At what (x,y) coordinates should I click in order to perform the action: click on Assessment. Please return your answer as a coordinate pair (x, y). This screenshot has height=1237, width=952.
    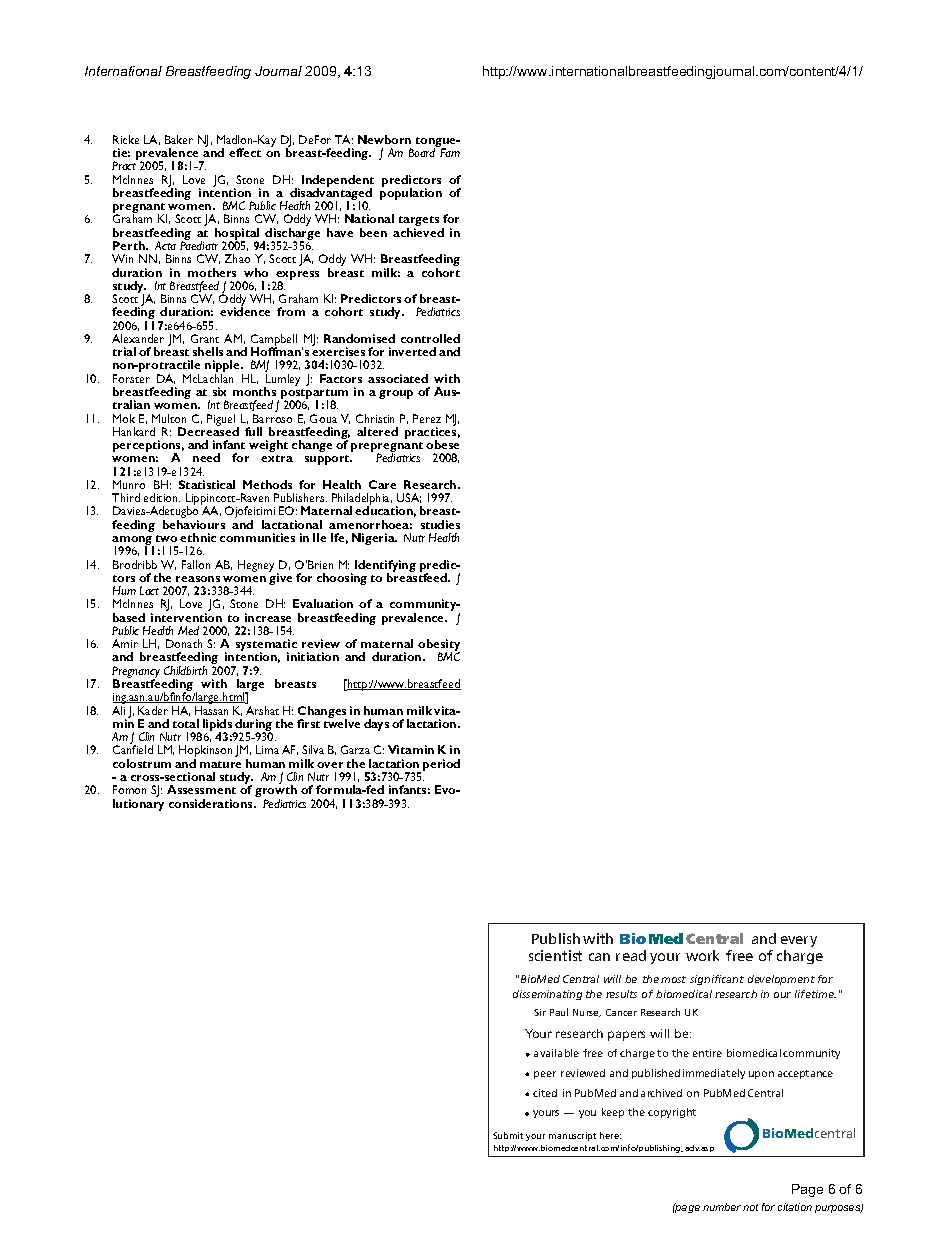
    Looking at the image, I should click on (201, 789).
